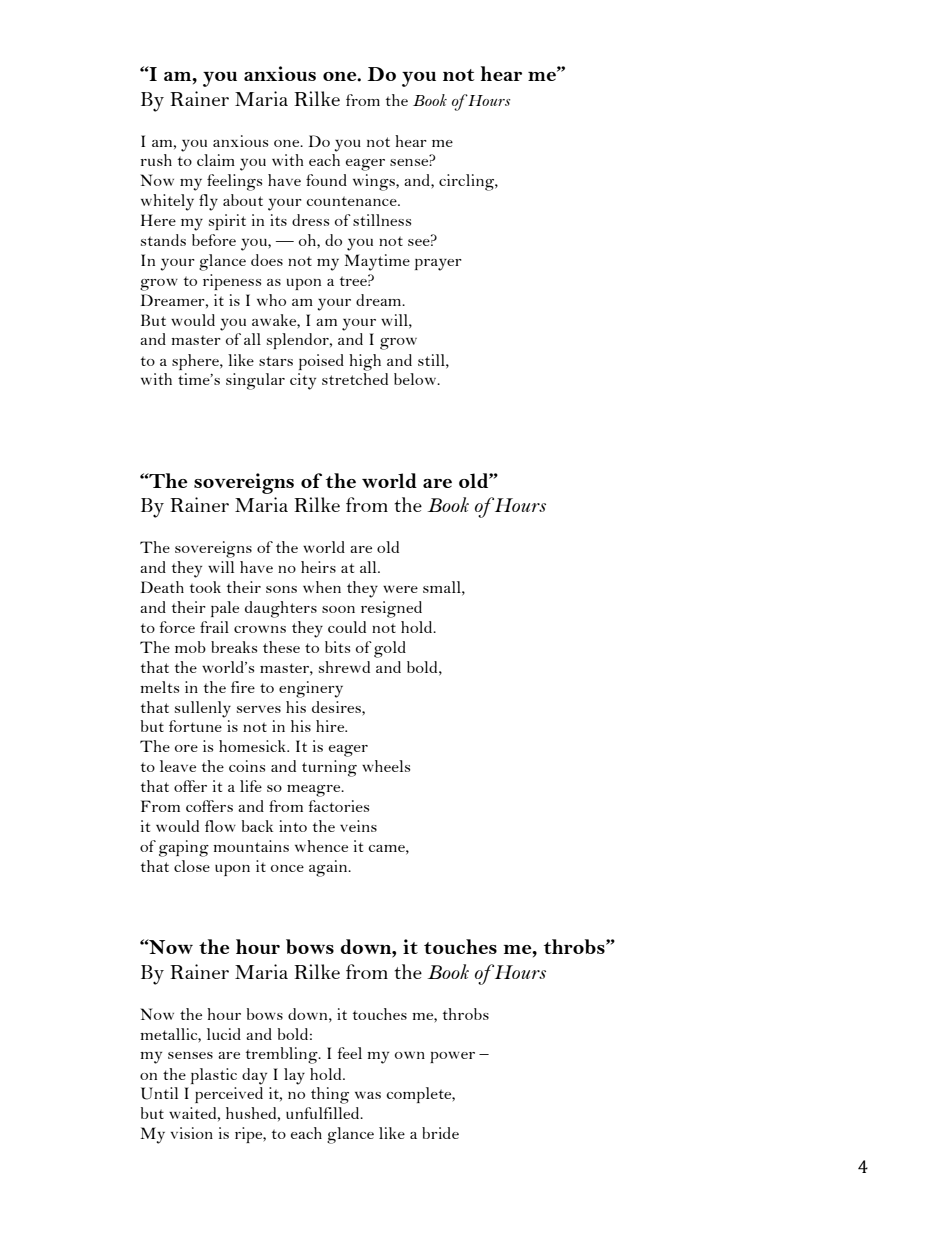 Image resolution: width=952 pixels, height=1233 pixels. What do you see at coordinates (318, 567) in the document?
I see `heirs` at bounding box center [318, 567].
